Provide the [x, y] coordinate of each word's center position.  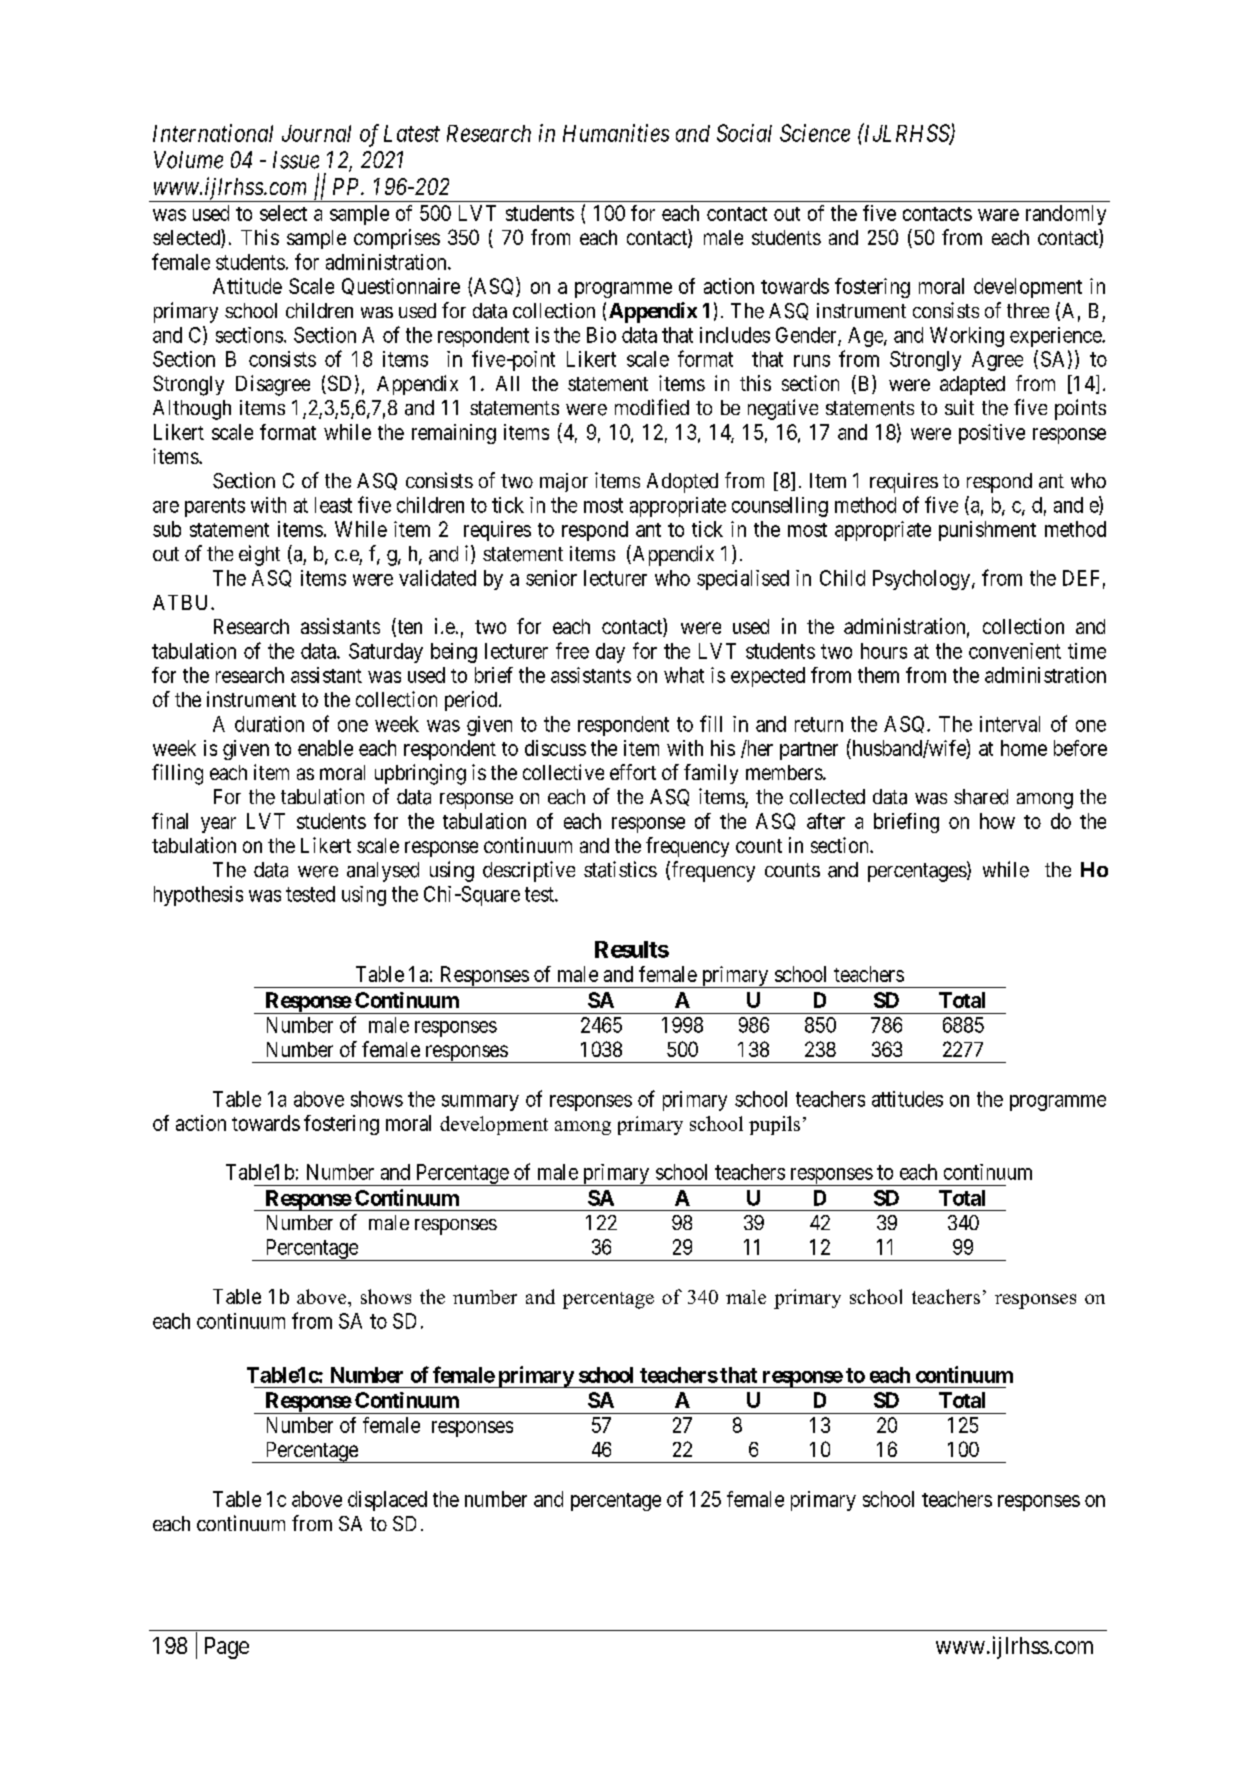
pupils [774, 1125]
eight [259, 555]
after [826, 821]
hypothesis [198, 896]
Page [227, 1648]
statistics [620, 869]
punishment [987, 531]
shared [981, 797]
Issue [296, 160]
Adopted [682, 483]
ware [998, 215]
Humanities [616, 133]
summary [480, 1103]
